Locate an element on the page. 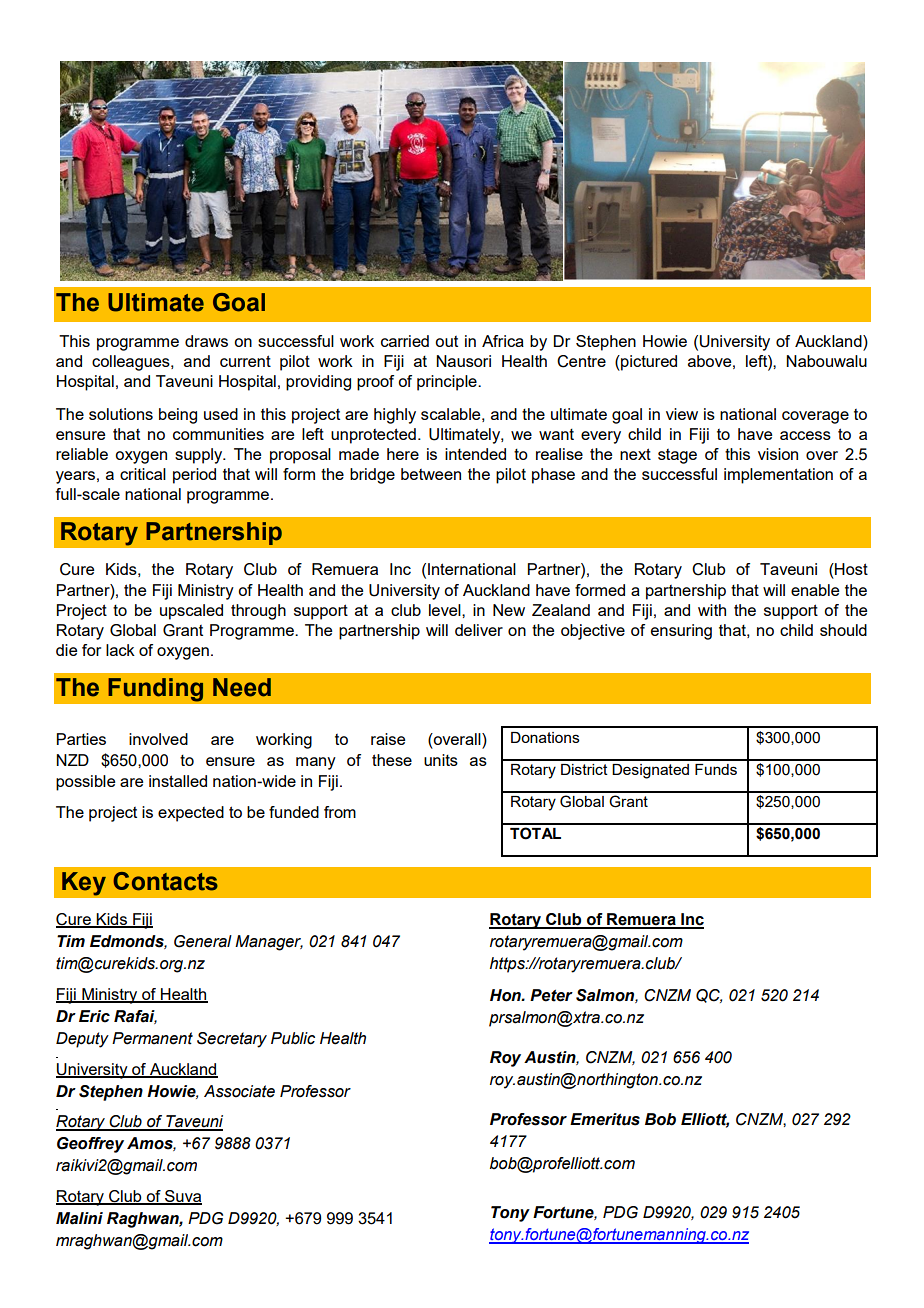 The height and width of the document is (1308, 924). colleagues is located at coordinates (132, 363).
